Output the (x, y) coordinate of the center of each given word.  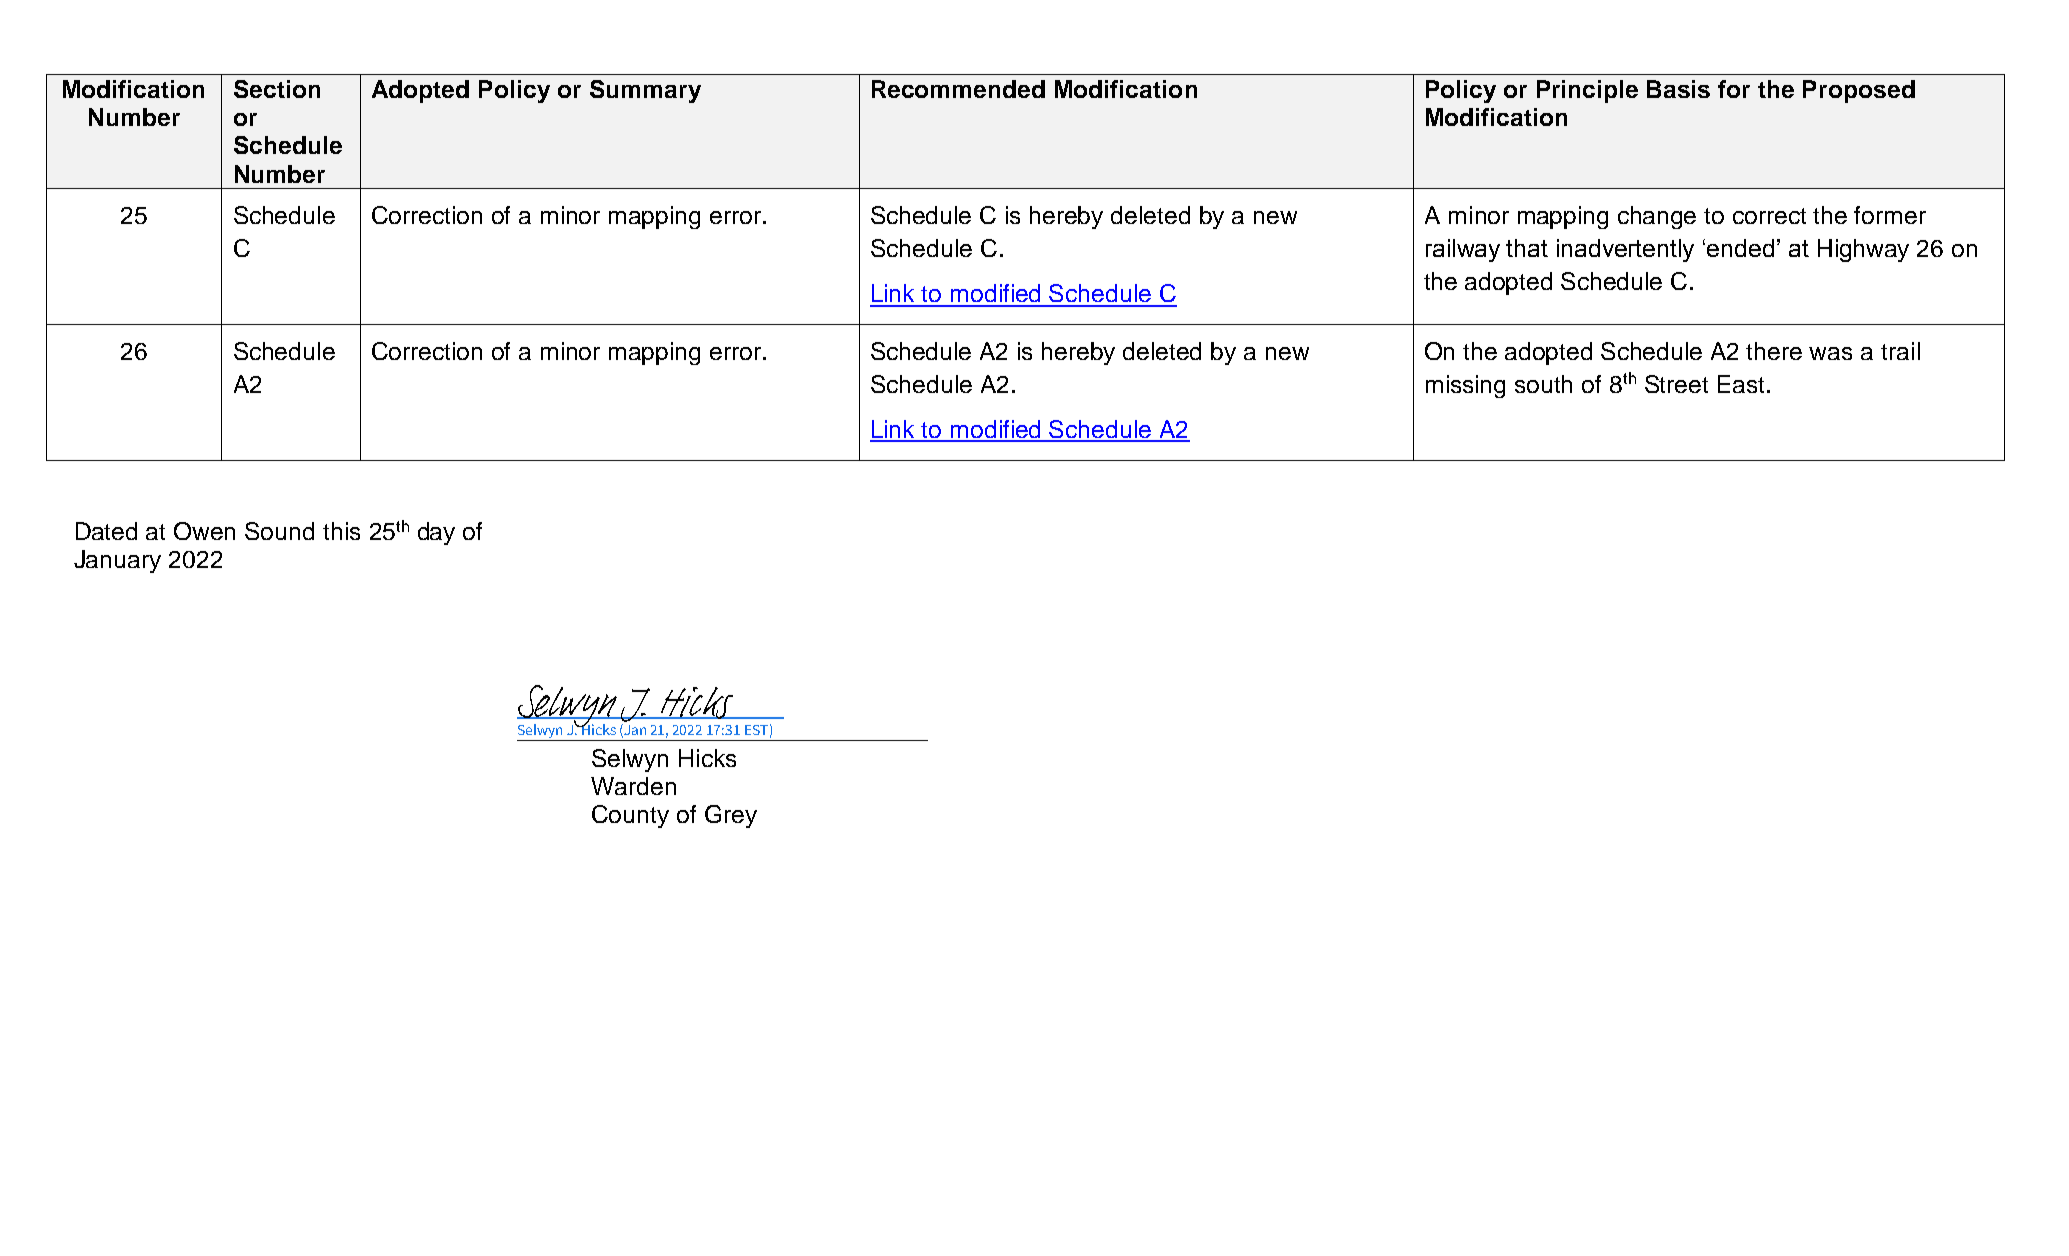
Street (1676, 384)
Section (277, 89)
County (630, 816)
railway (1463, 250)
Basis (1678, 89)
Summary (645, 91)
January (117, 561)
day (436, 533)
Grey (731, 816)
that (1527, 248)
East (1741, 384)
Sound (279, 531)
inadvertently (1625, 250)
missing (1465, 386)
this (341, 531)
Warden (633, 786)
